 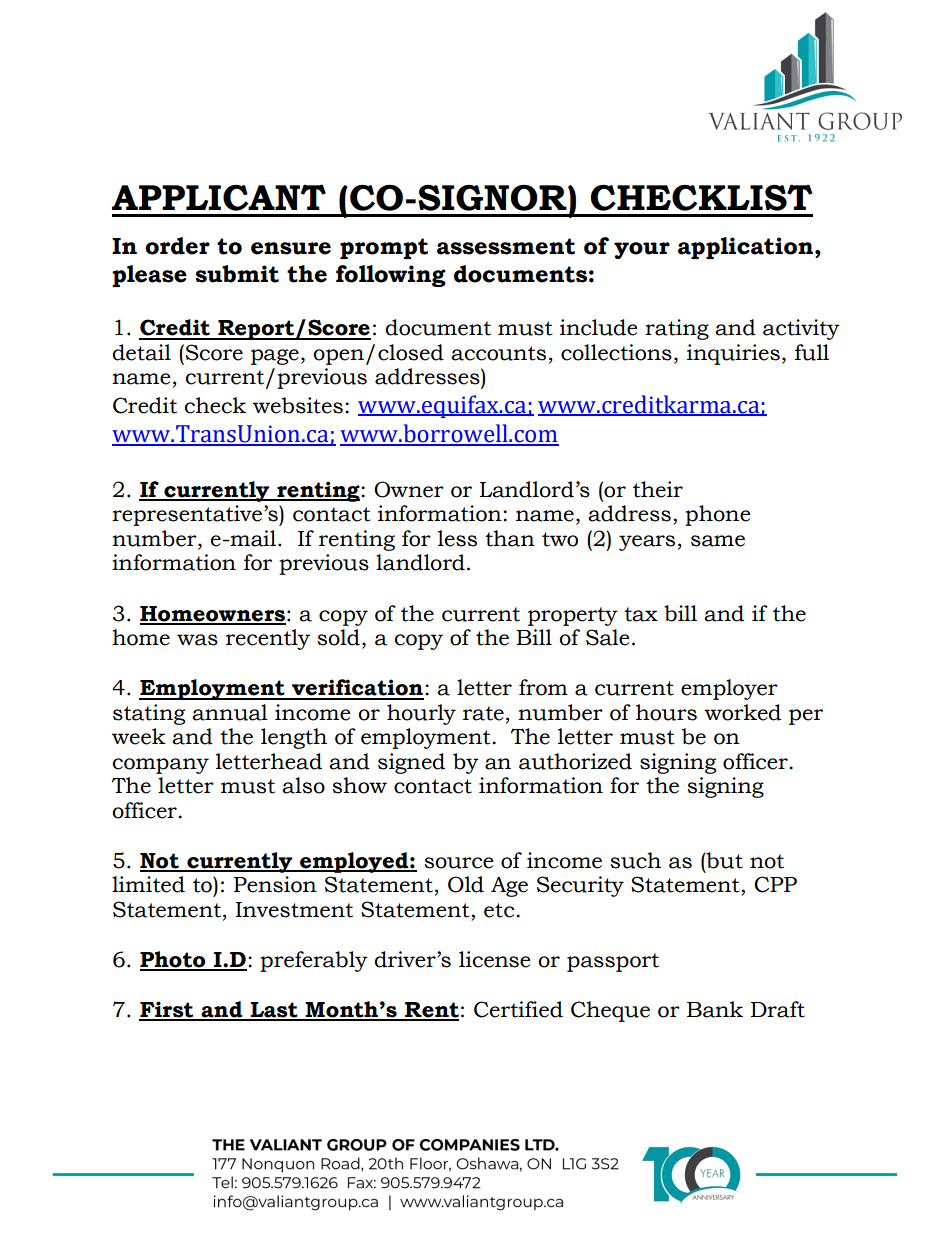 What do you see at coordinates (641, 614) in the page?
I see `tax` at bounding box center [641, 614].
